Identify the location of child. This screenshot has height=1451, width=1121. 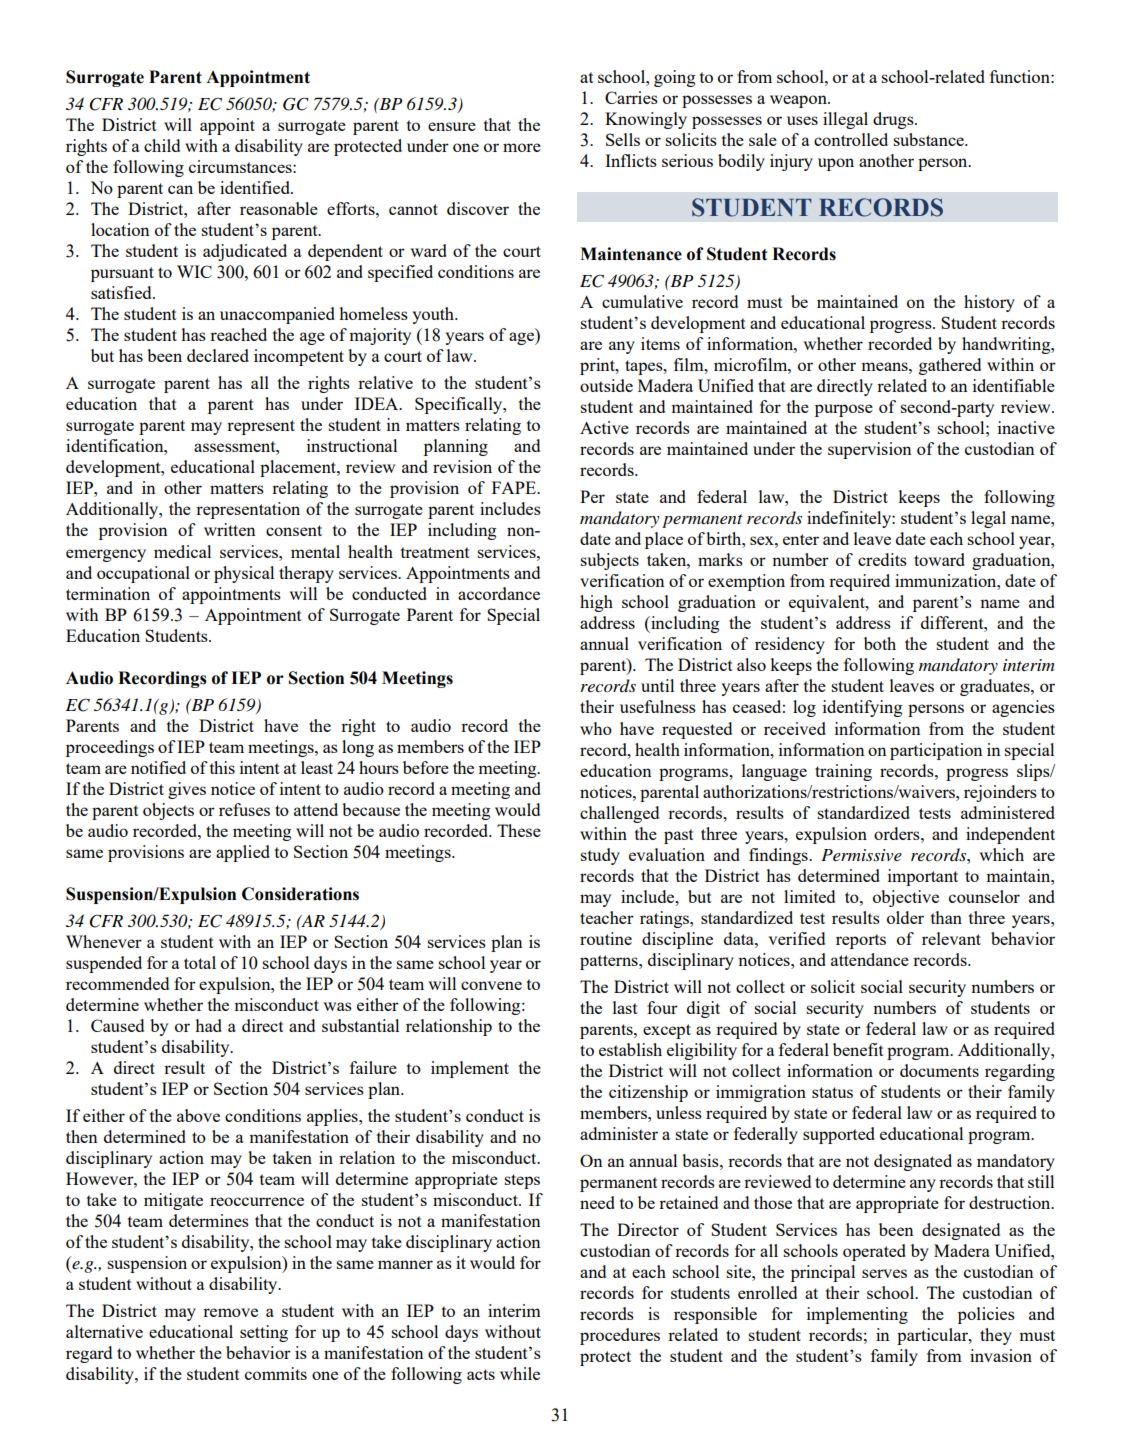
(162, 145).
